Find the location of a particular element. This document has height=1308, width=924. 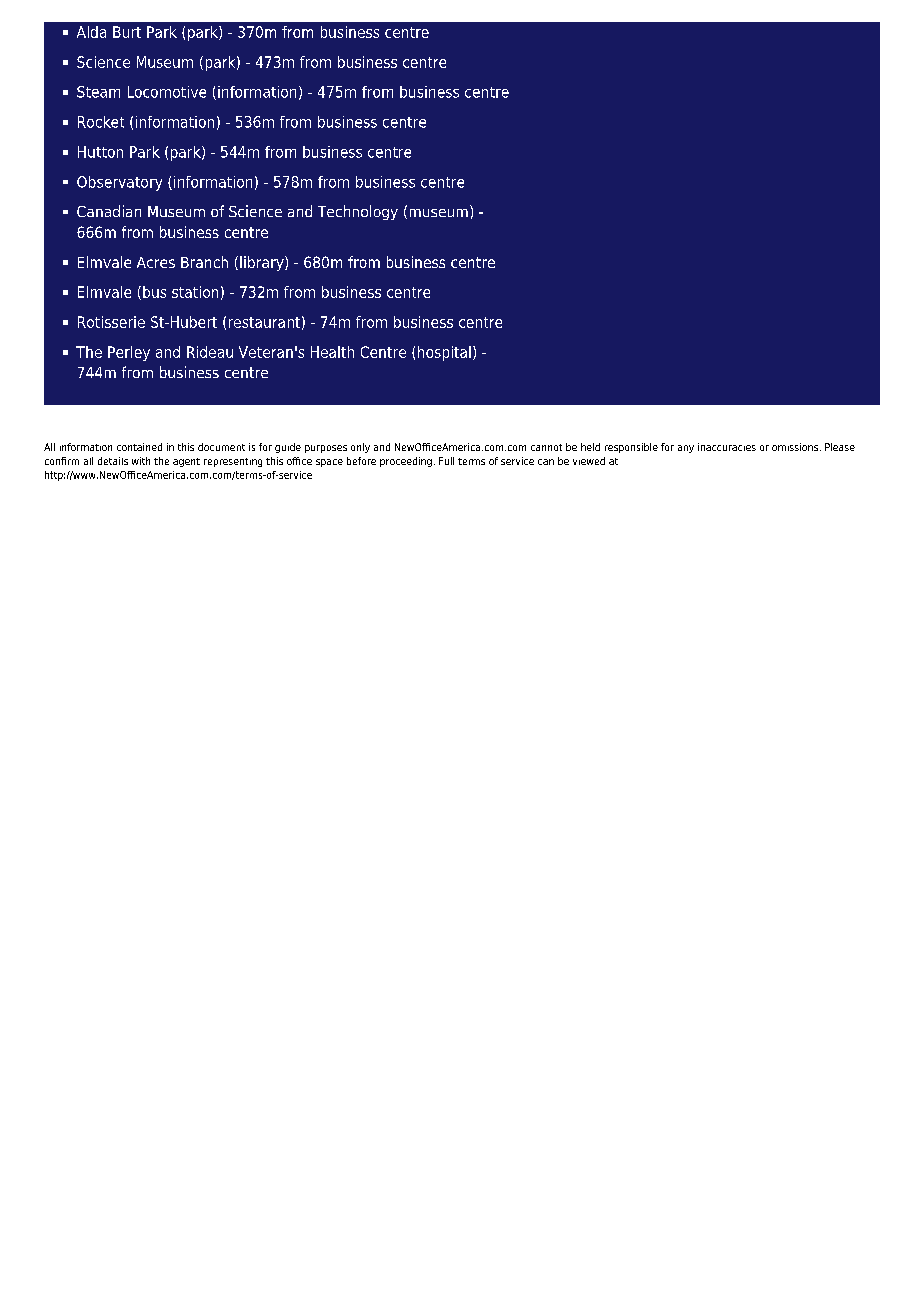

Full is located at coordinates (446, 461).
